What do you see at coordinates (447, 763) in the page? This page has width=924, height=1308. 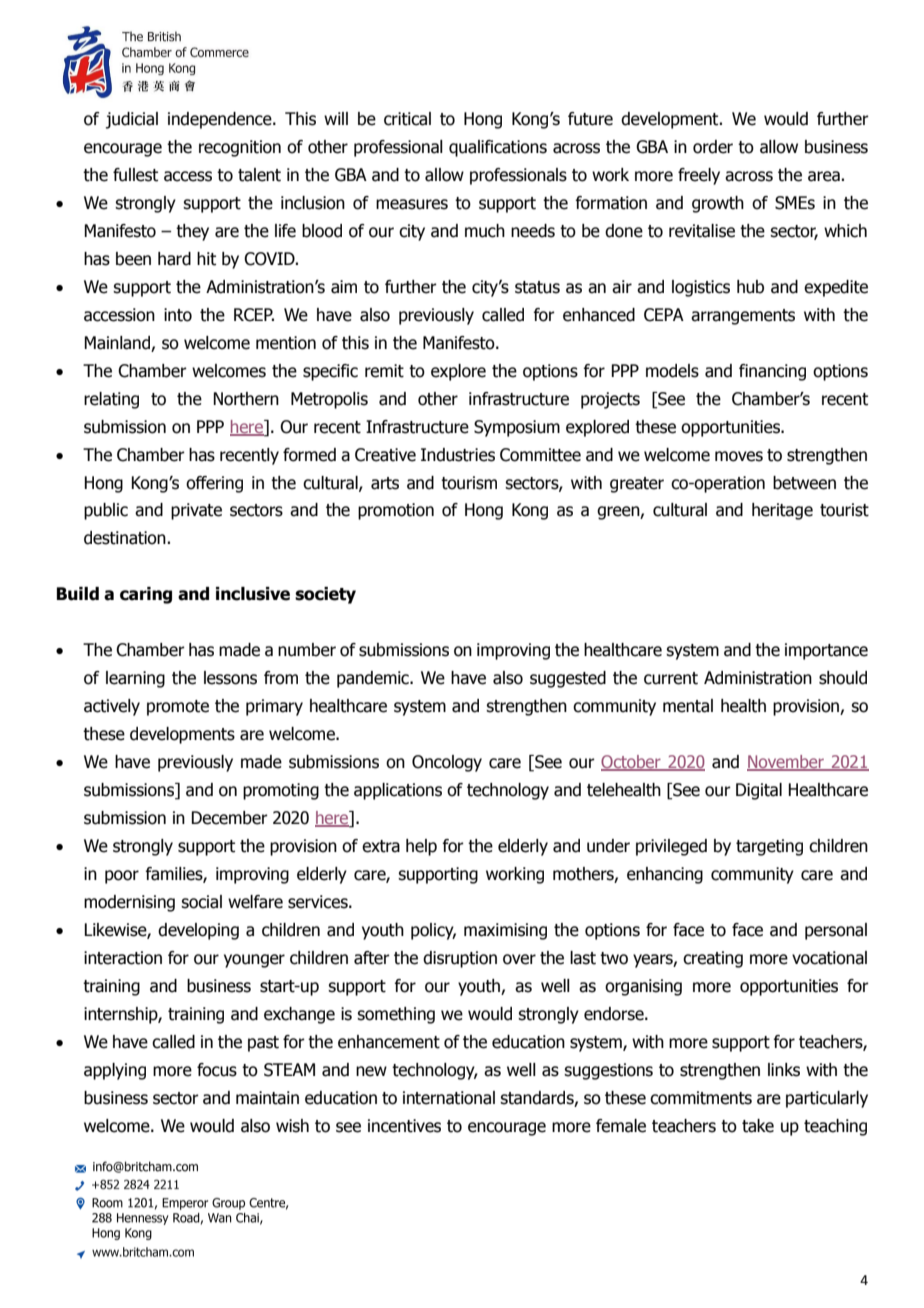 I see `Oncology` at bounding box center [447, 763].
